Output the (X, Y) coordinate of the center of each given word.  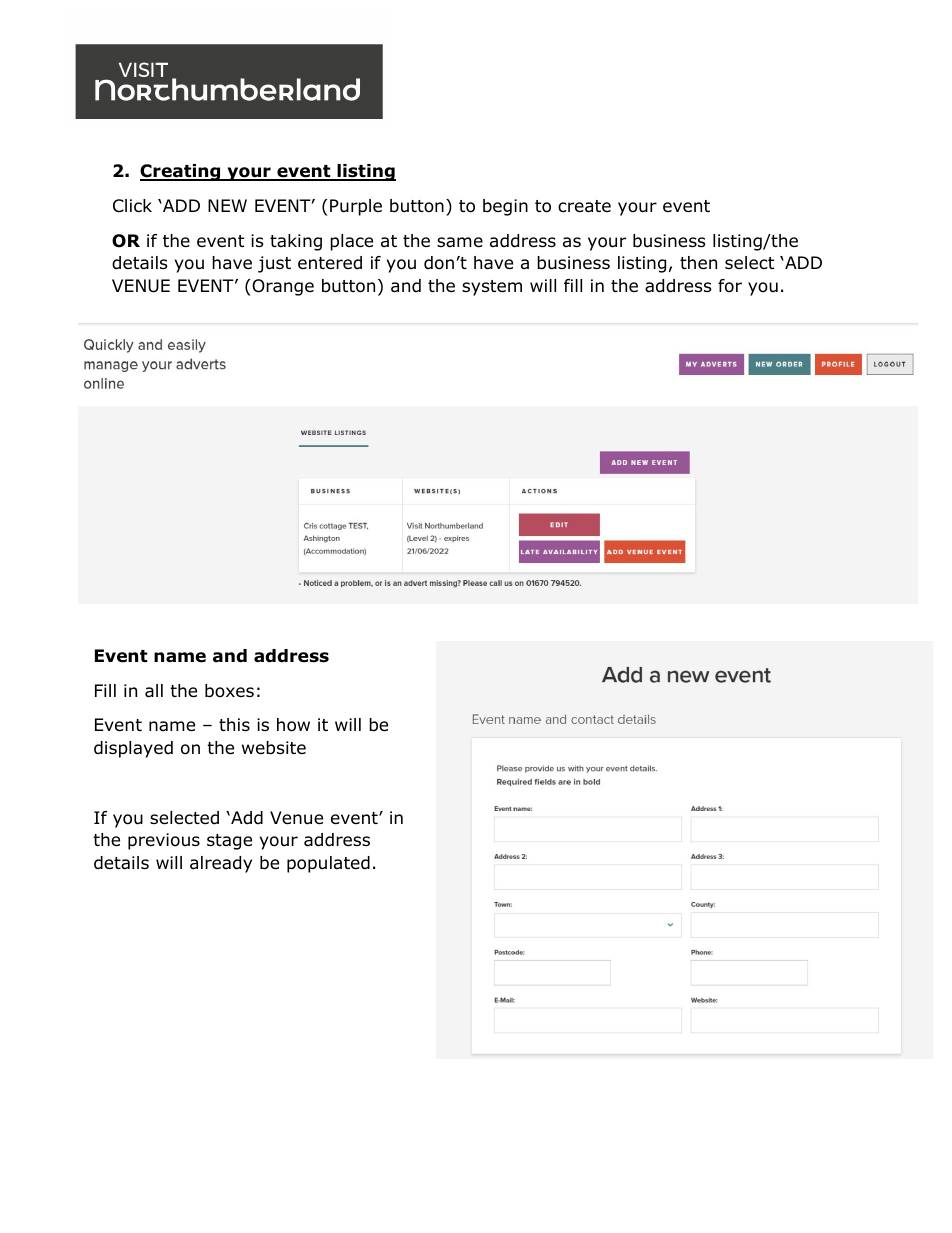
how (293, 725)
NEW (227, 205)
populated (328, 864)
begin (505, 207)
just (274, 264)
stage (229, 842)
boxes (229, 691)
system (492, 288)
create (584, 206)
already (221, 864)
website (274, 748)
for (730, 286)
